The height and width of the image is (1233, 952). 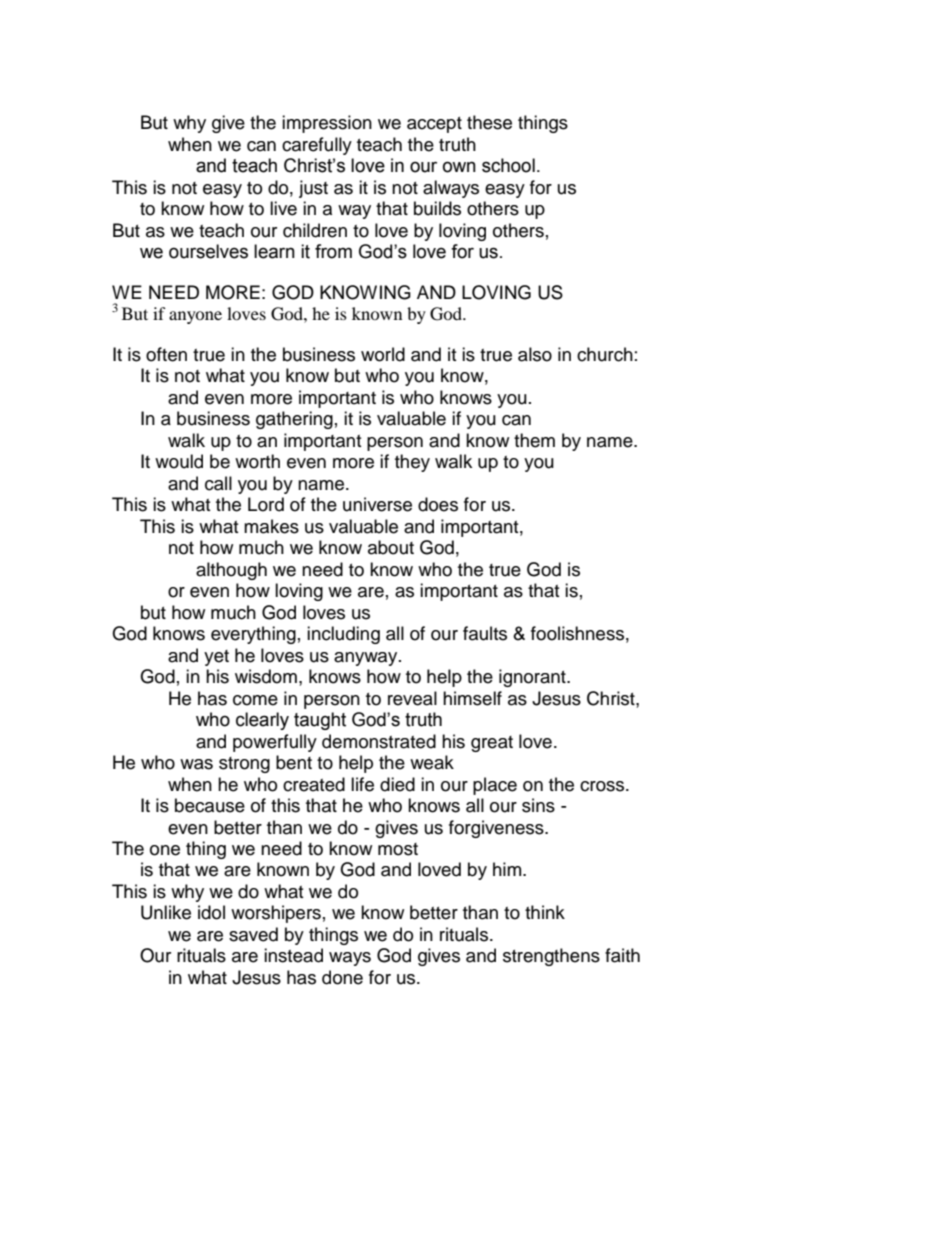 I want to click on yet, so click(x=216, y=658).
